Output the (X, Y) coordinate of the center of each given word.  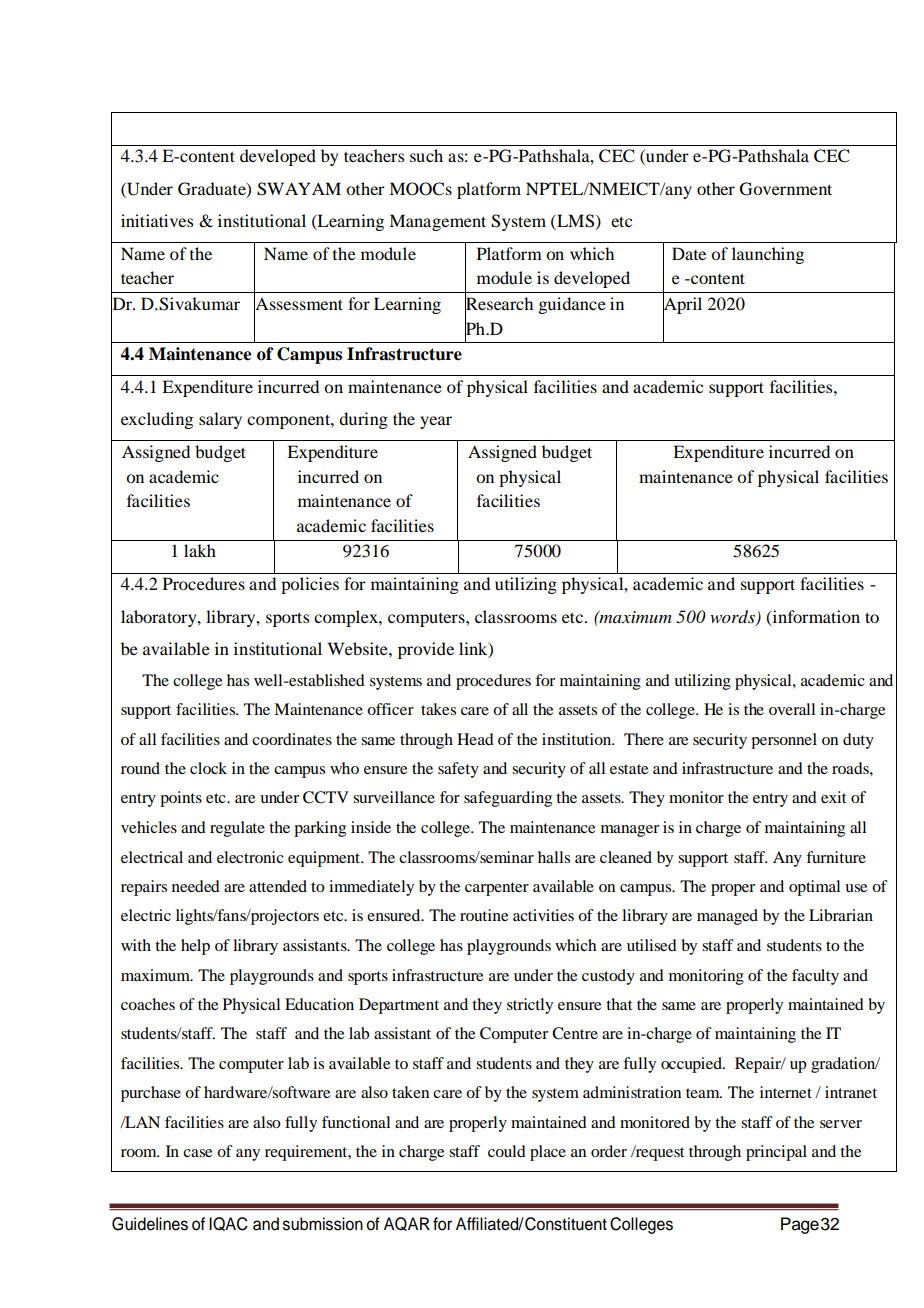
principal (776, 1153)
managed (727, 917)
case (197, 1153)
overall (792, 709)
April (682, 305)
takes (438, 709)
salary (220, 420)
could (507, 1151)
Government (786, 189)
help (195, 947)
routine (484, 915)
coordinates (292, 739)
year (436, 422)
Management (437, 222)
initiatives (157, 220)
